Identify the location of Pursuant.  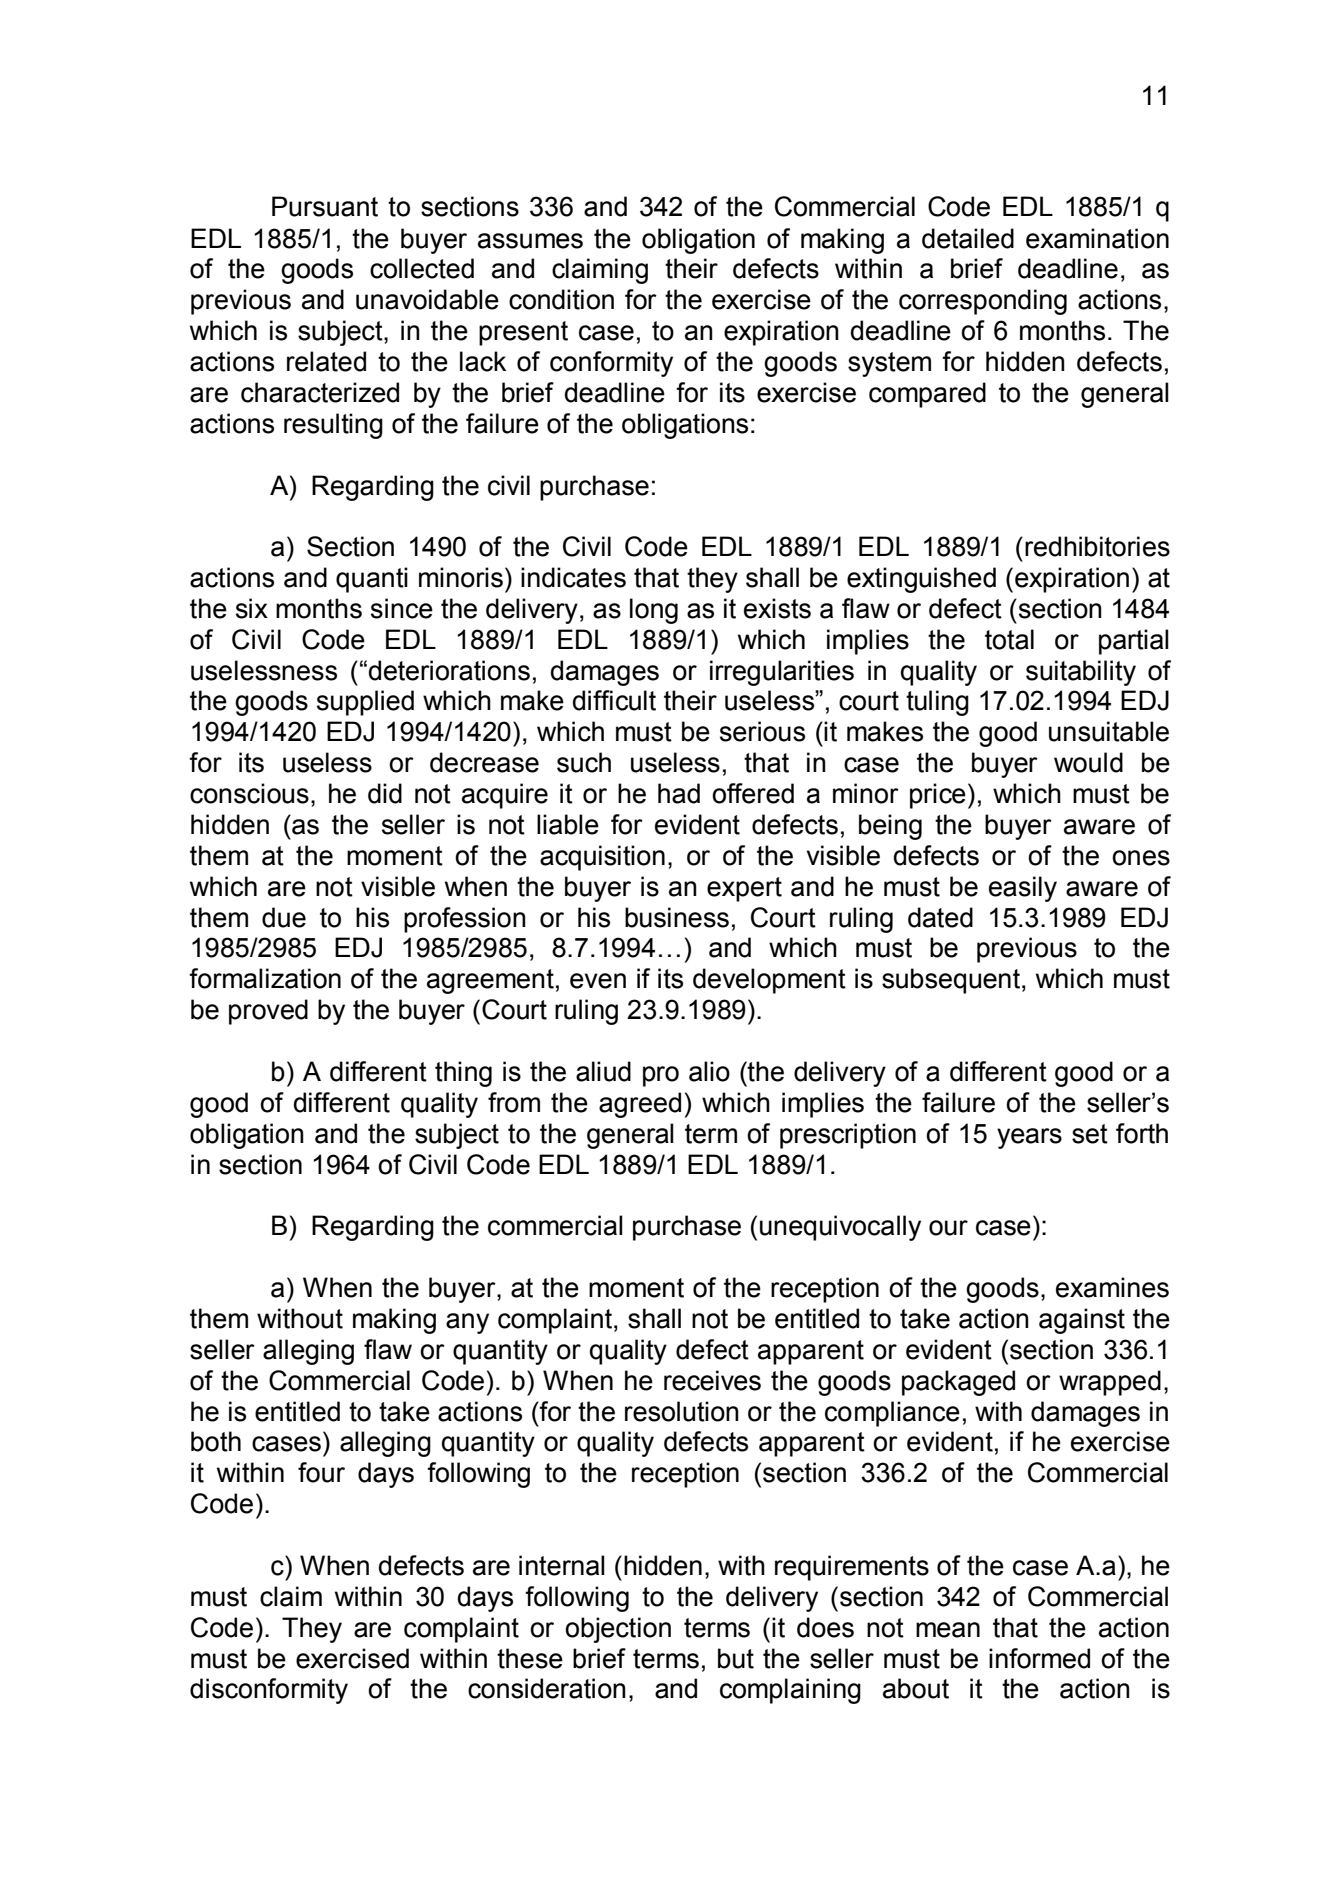
(325, 206).
